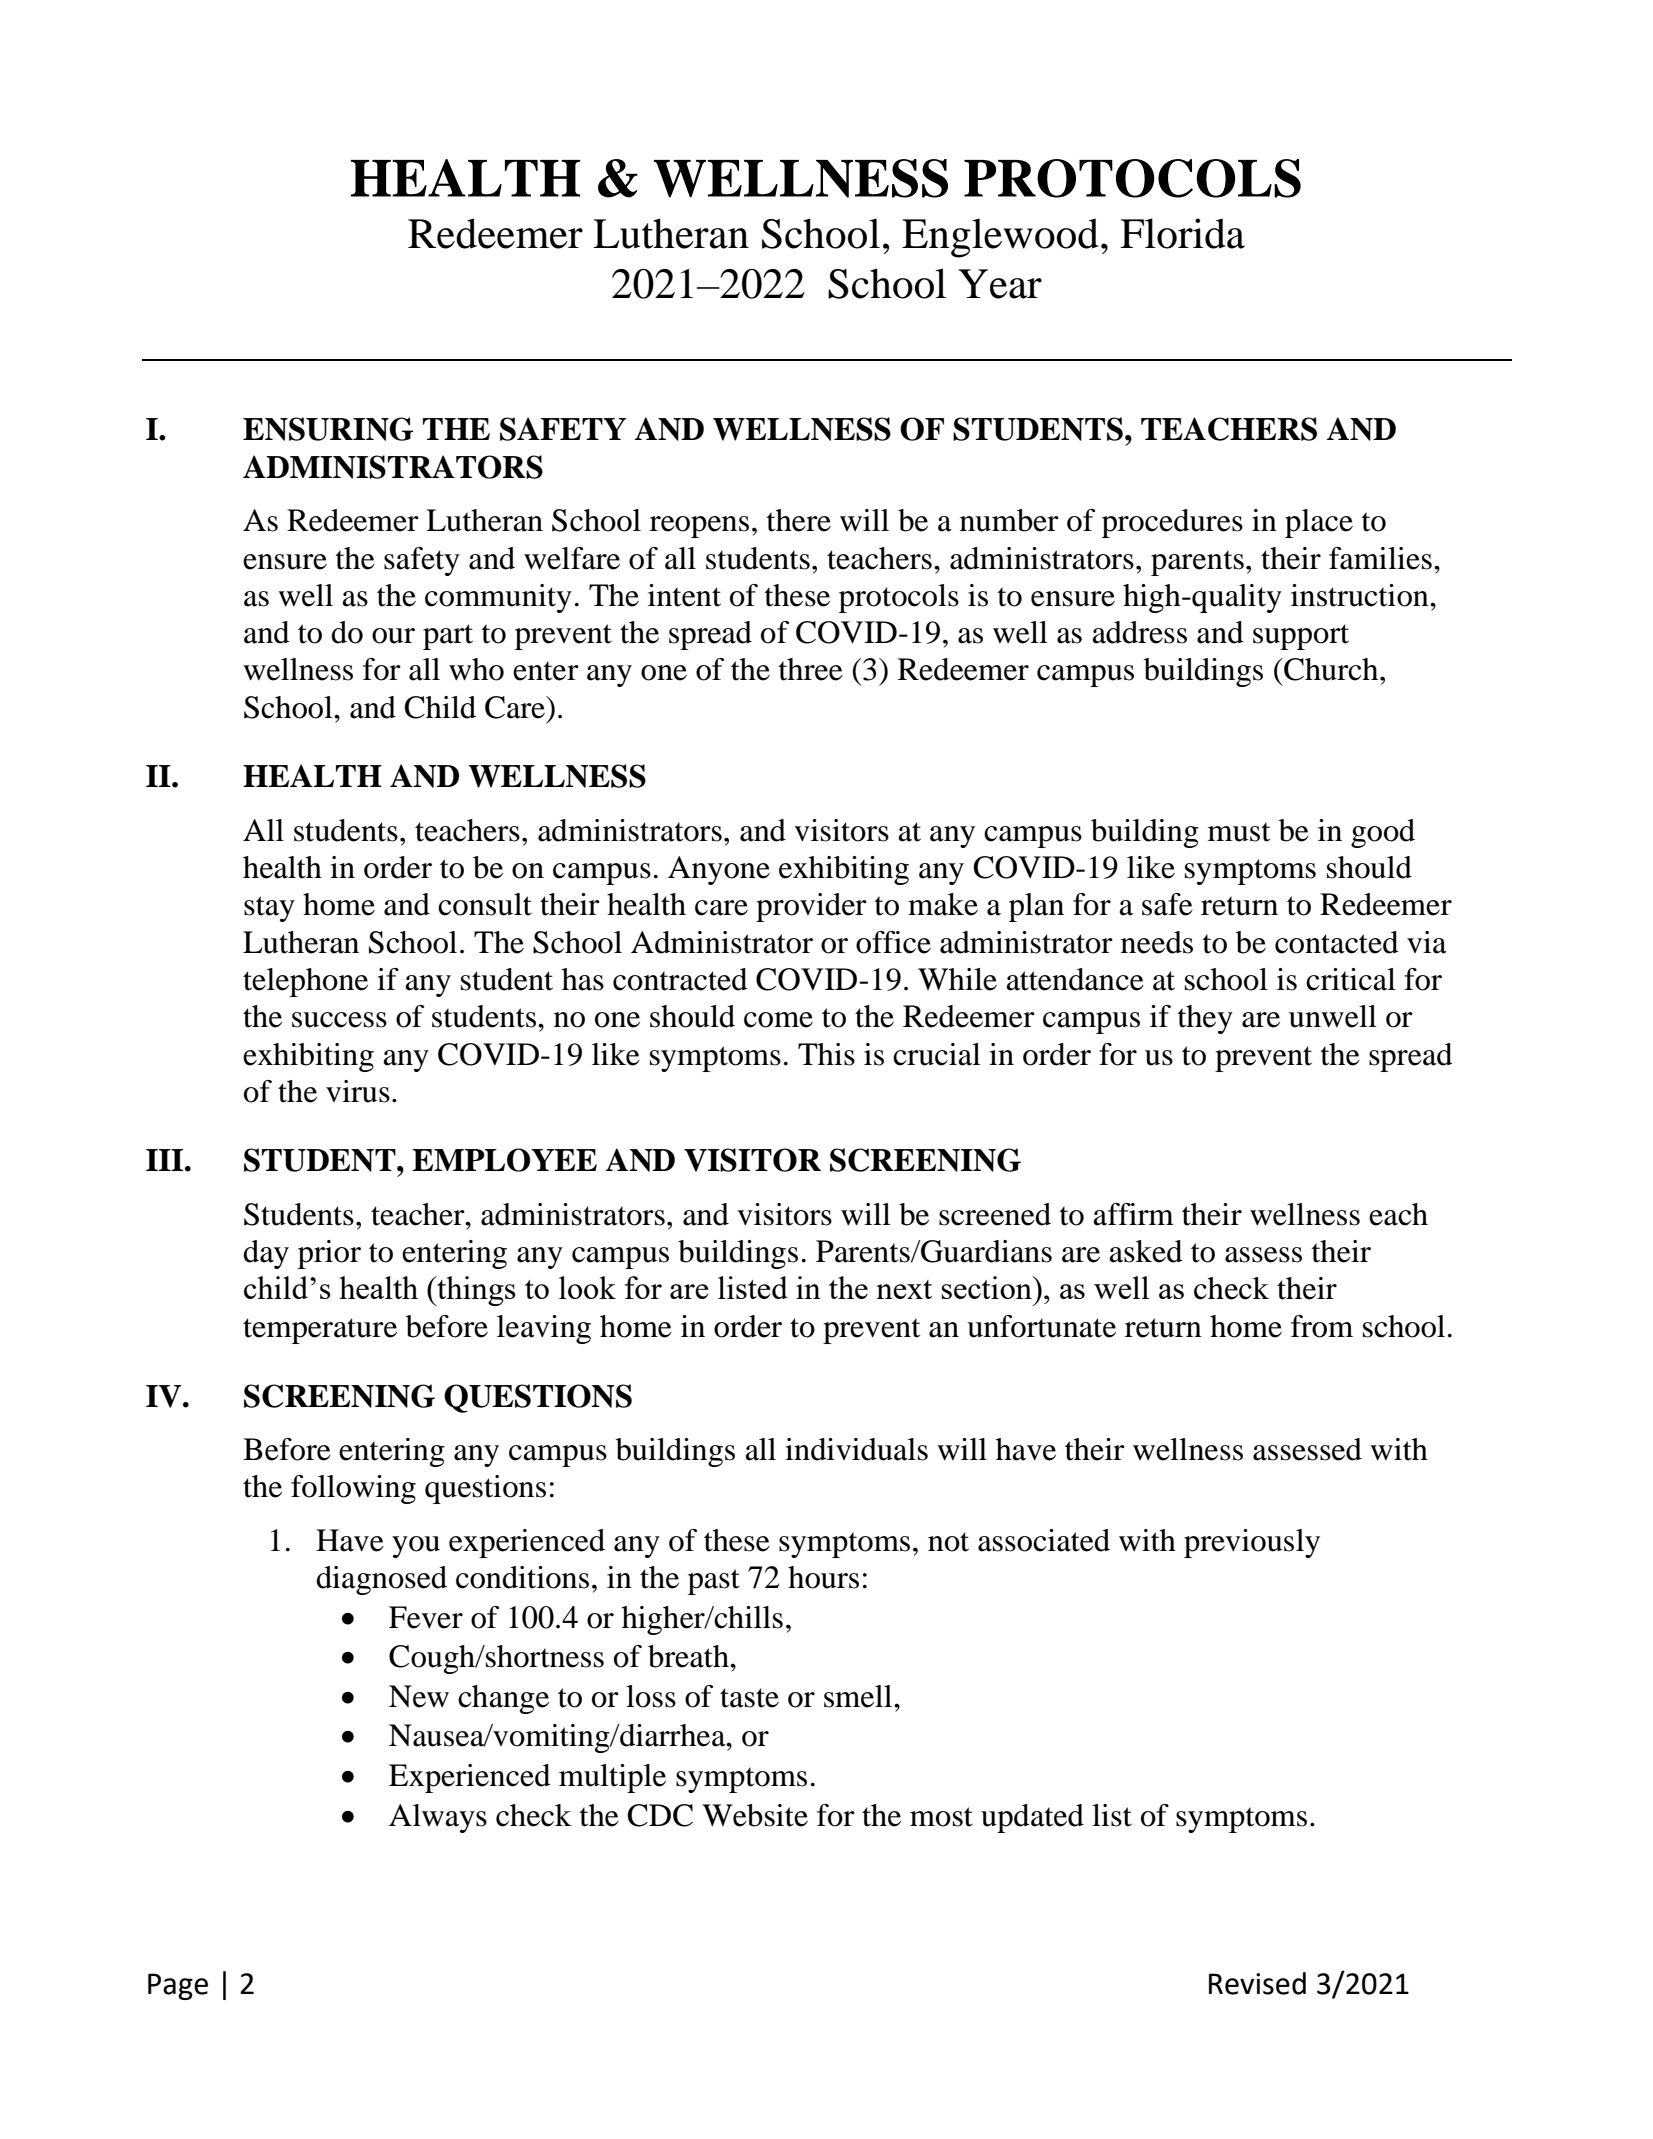  What do you see at coordinates (826, 1054) in the screenshot?
I see `This` at bounding box center [826, 1054].
